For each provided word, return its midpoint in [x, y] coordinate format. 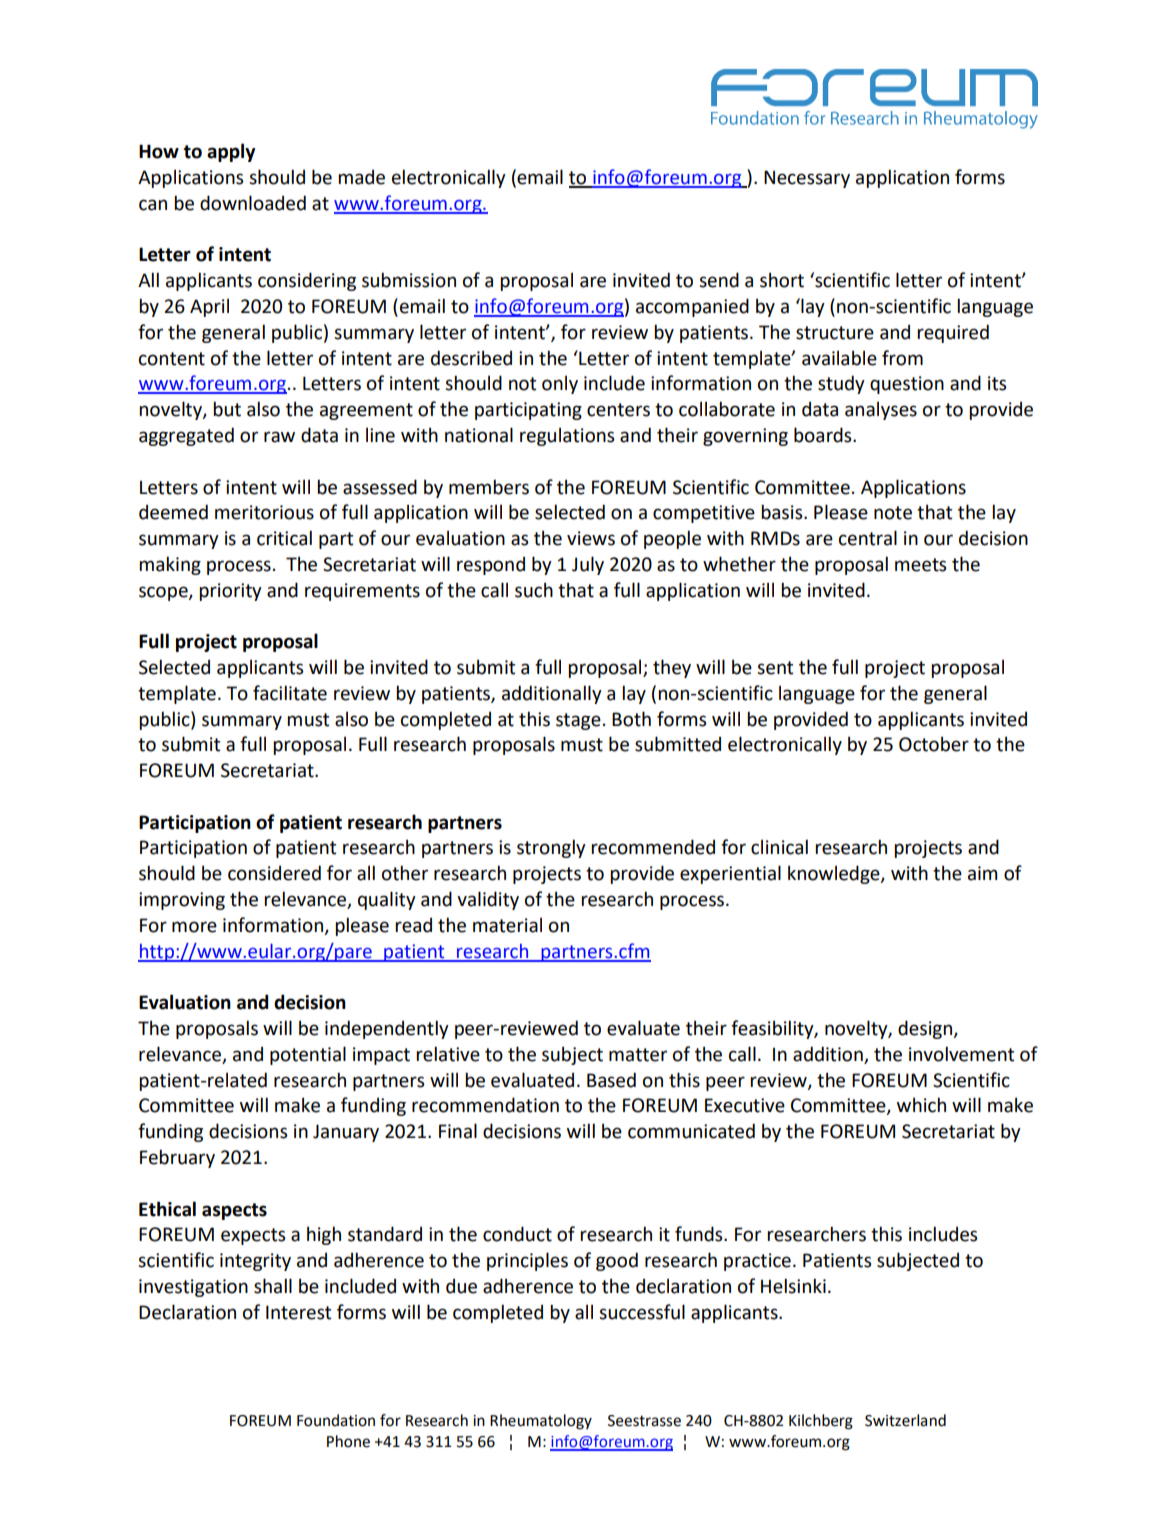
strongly [551, 848]
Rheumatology [541, 1422]
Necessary [807, 179]
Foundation [336, 1420]
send [719, 280]
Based [611, 1080]
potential [308, 1055]
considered [274, 873]
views [591, 538]
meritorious [264, 512]
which [921, 1105]
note [893, 513]
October [934, 744]
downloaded [253, 203]
